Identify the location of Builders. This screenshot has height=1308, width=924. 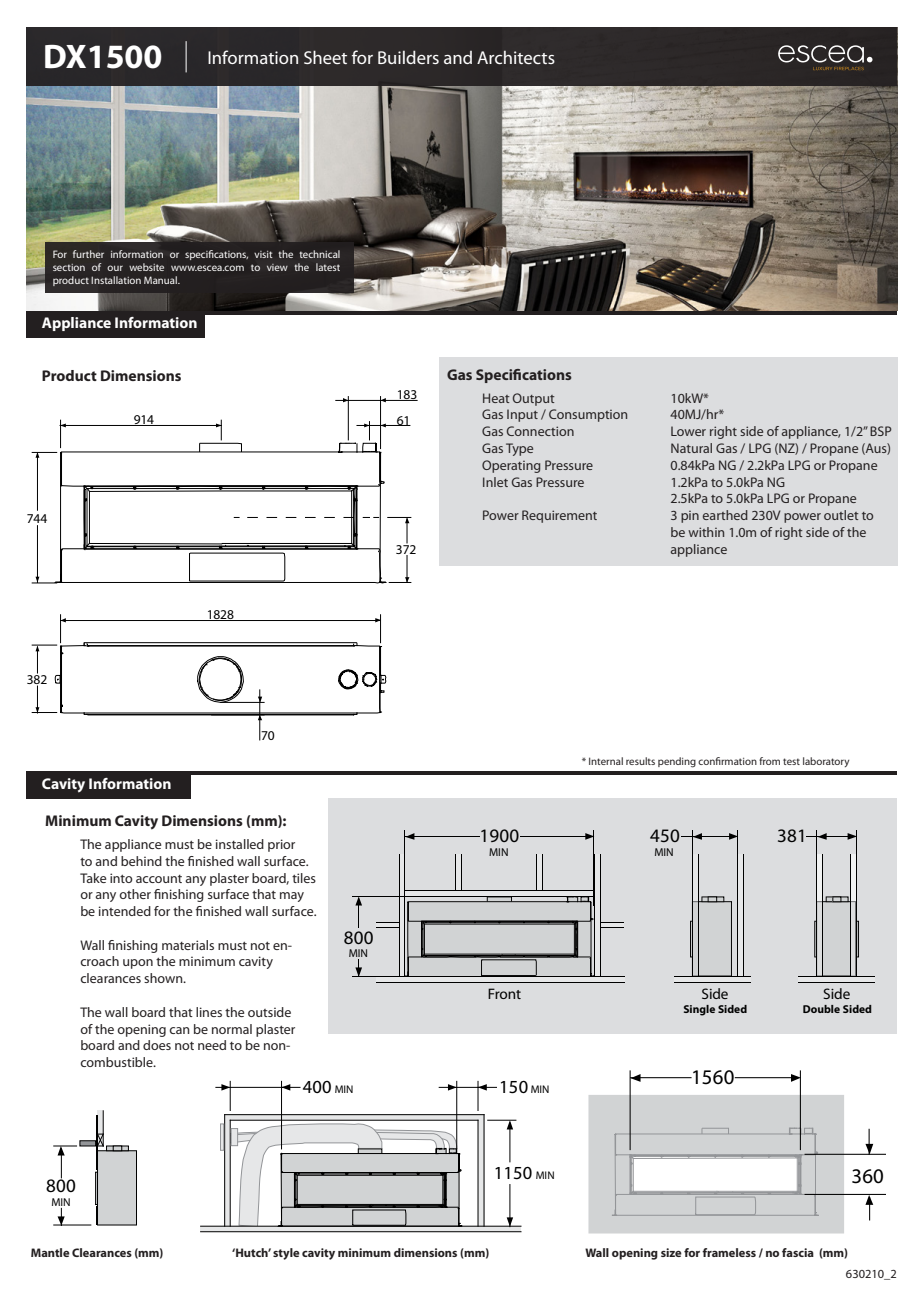
(408, 57).
